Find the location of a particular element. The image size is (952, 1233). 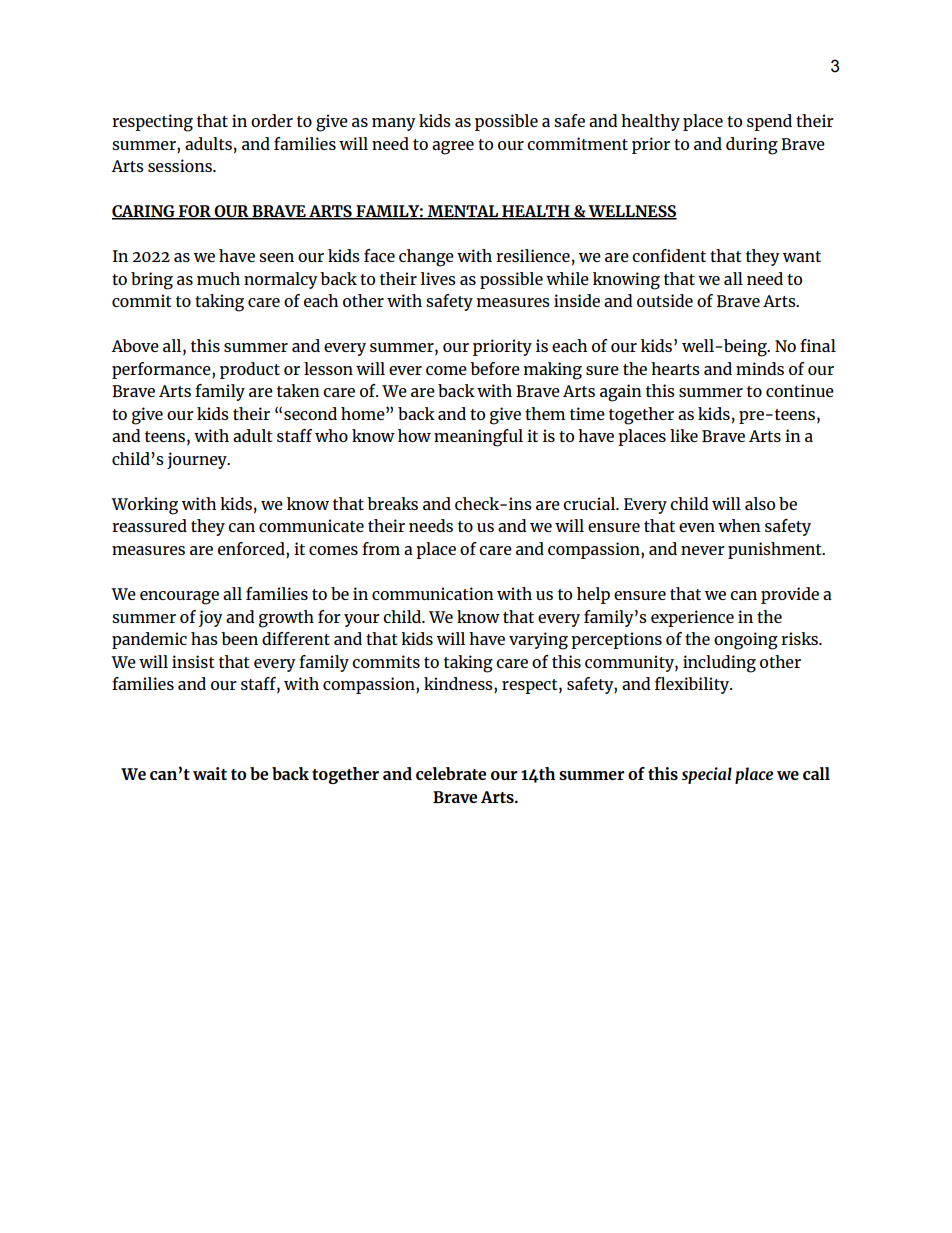

agree is located at coordinates (453, 148).
